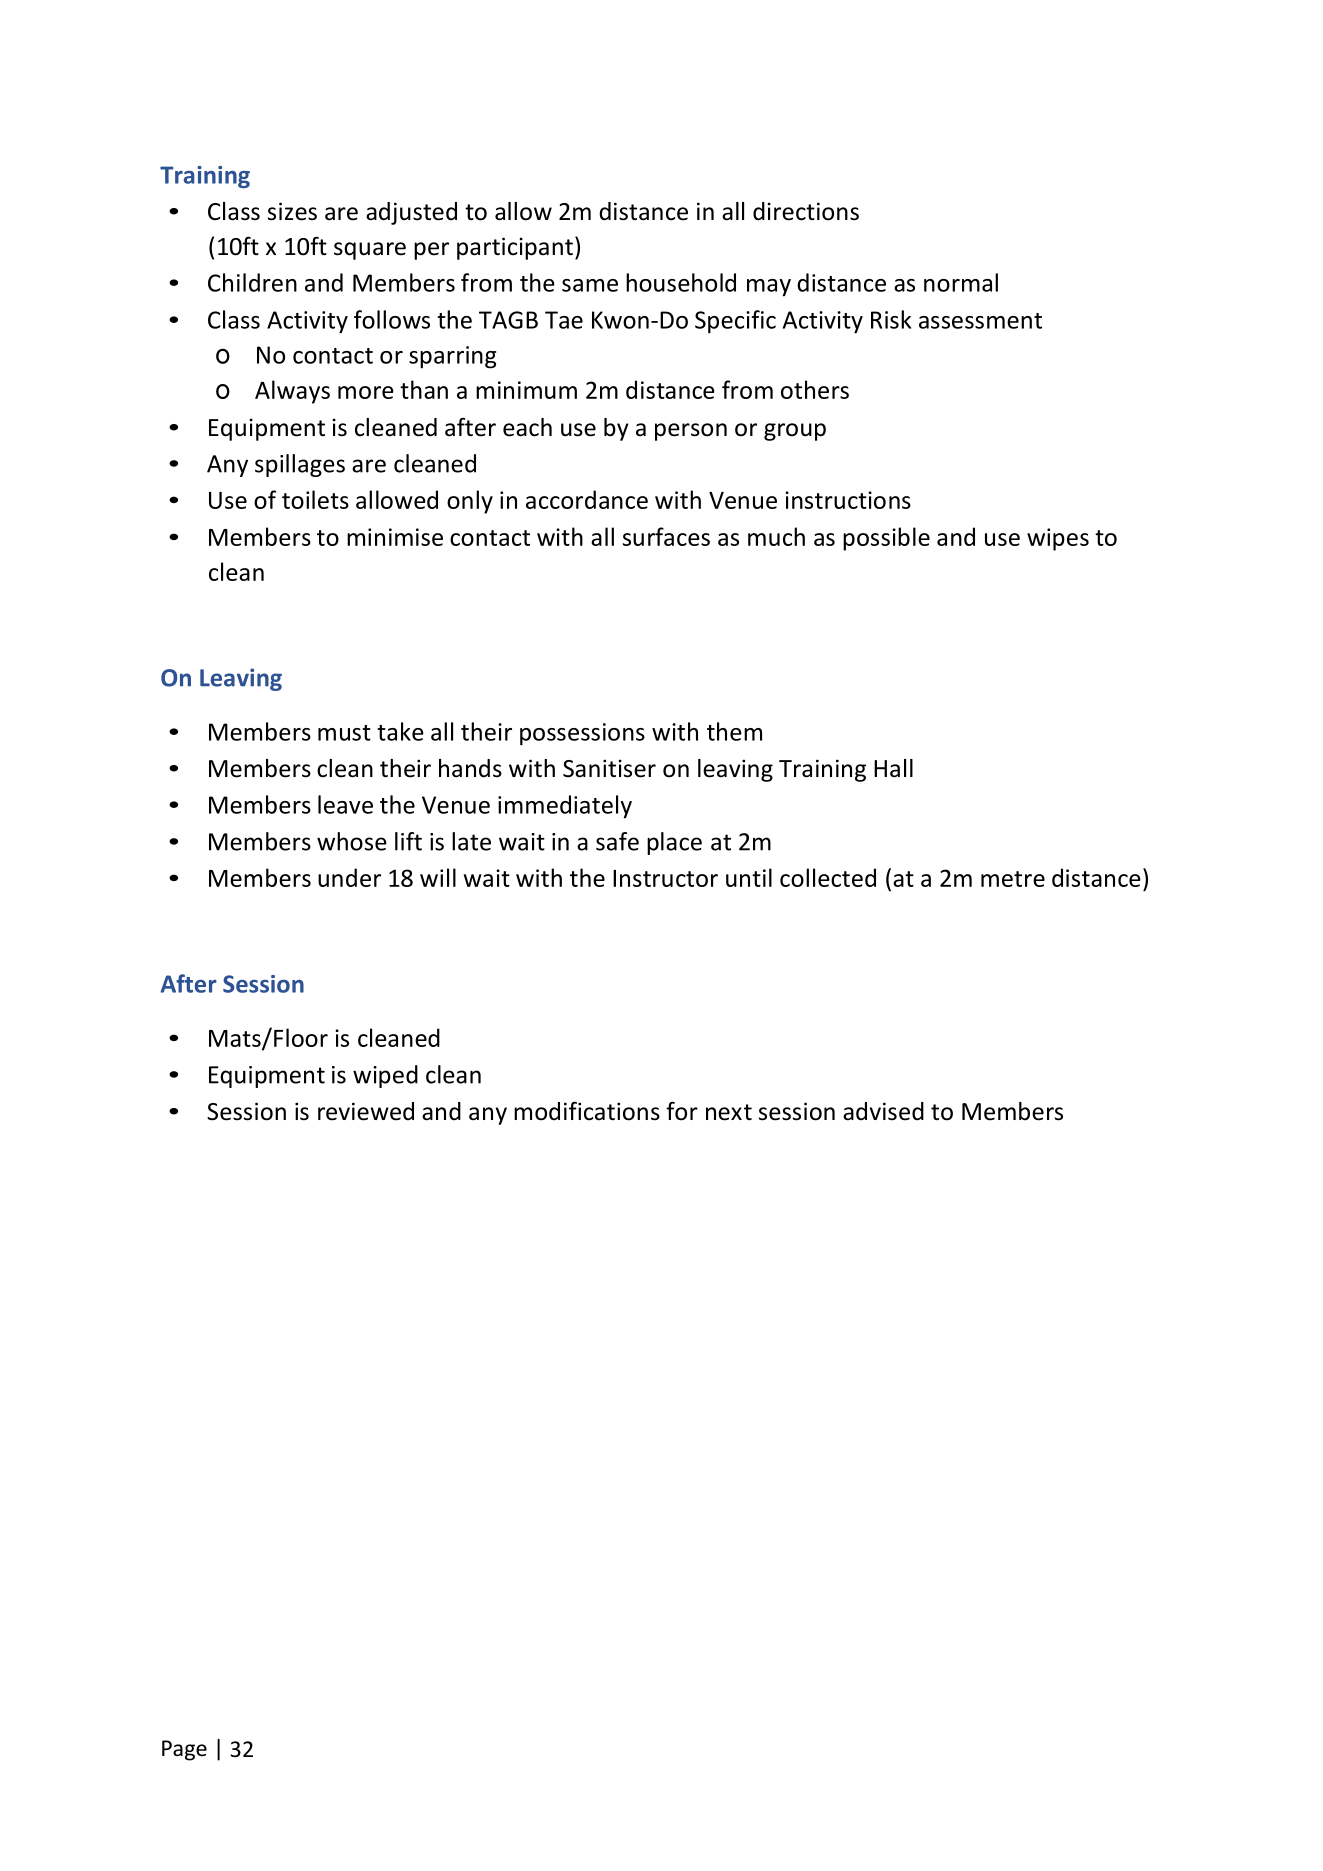 The width and height of the screenshot is (1323, 1871). What do you see at coordinates (252, 282) in the screenshot?
I see `Children` at bounding box center [252, 282].
